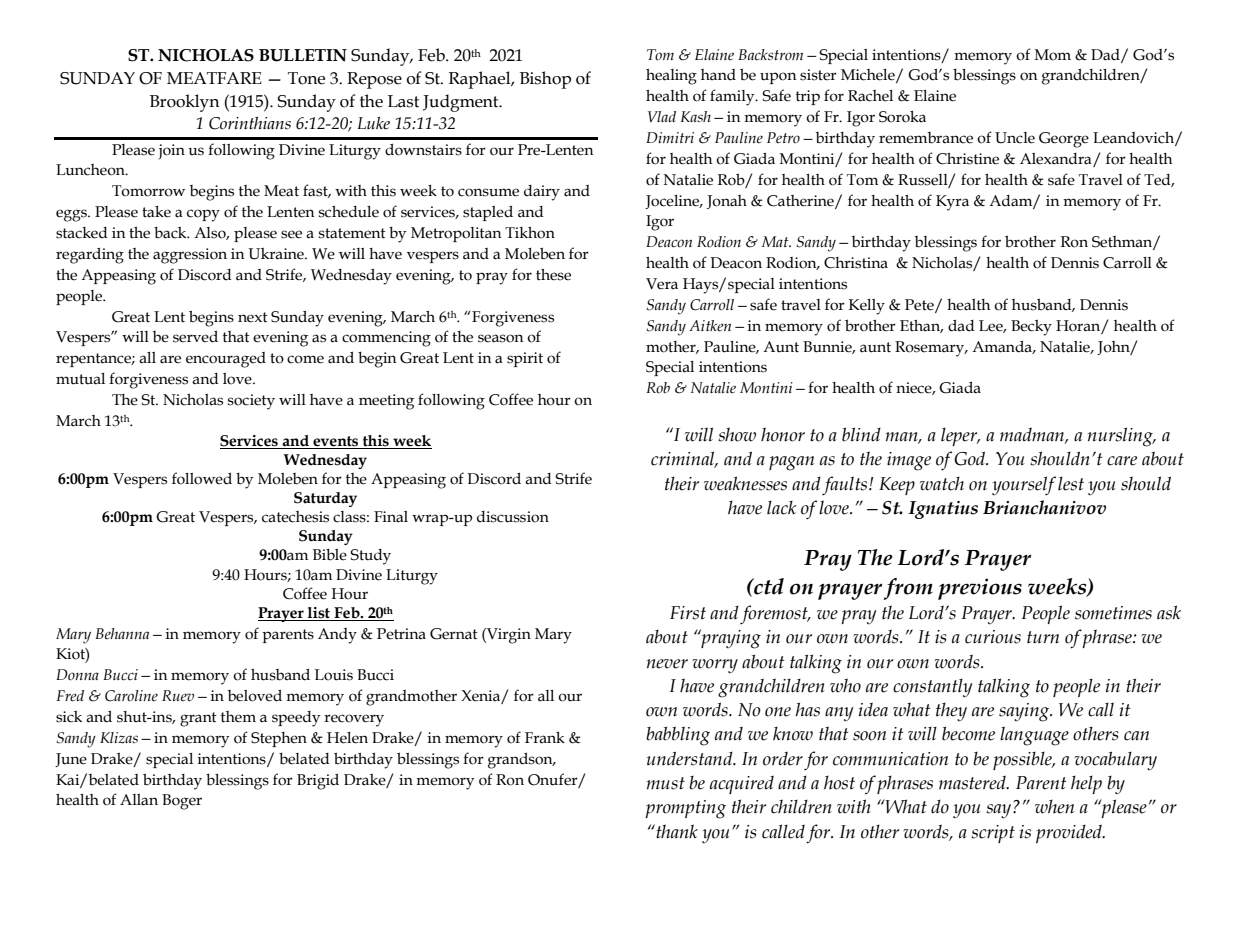 This screenshot has width=1233, height=952. What do you see at coordinates (202, 478) in the screenshot?
I see `followed` at bounding box center [202, 478].
